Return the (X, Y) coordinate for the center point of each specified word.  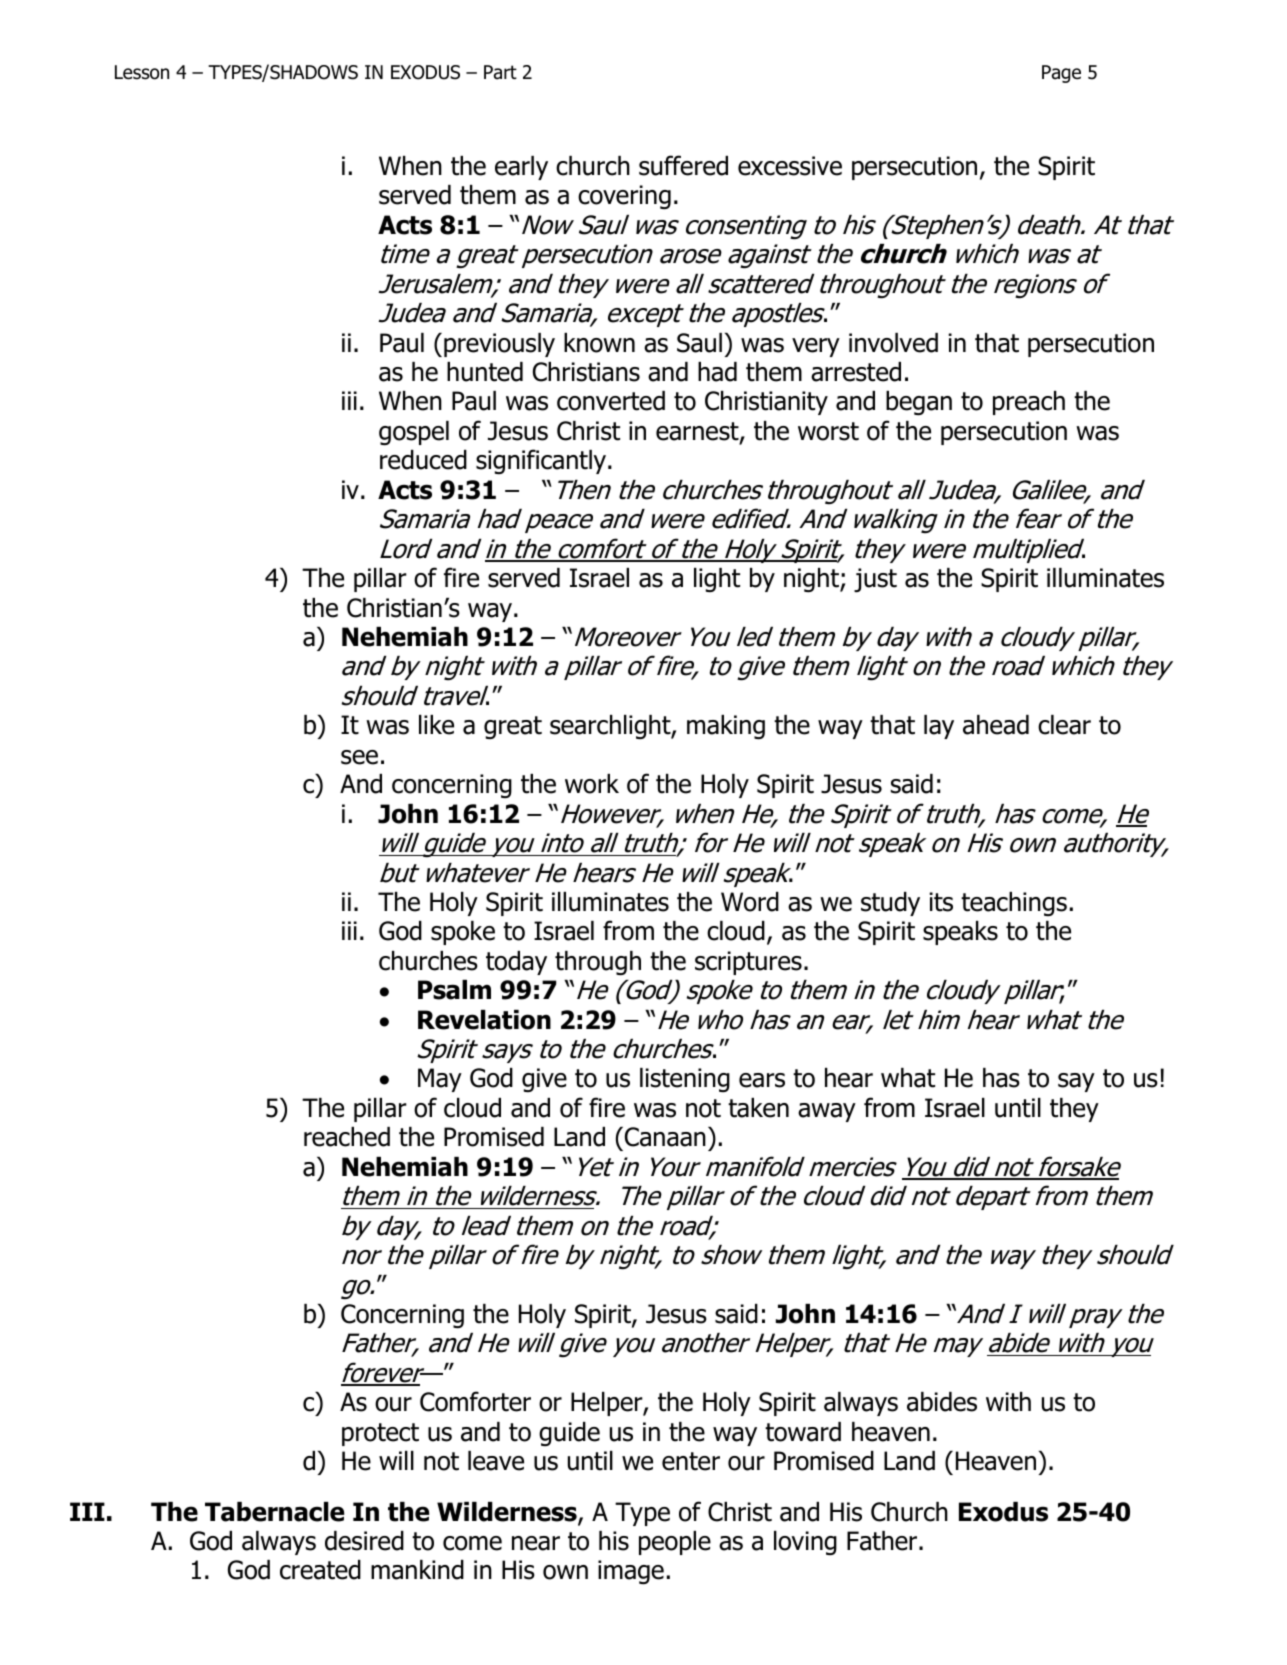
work (592, 784)
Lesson (142, 72)
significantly (542, 461)
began (919, 403)
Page (1061, 74)
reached (347, 1137)
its (941, 902)
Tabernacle (274, 1512)
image (631, 1572)
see (359, 757)
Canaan (665, 1137)
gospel (414, 433)
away (827, 1112)
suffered (683, 165)
